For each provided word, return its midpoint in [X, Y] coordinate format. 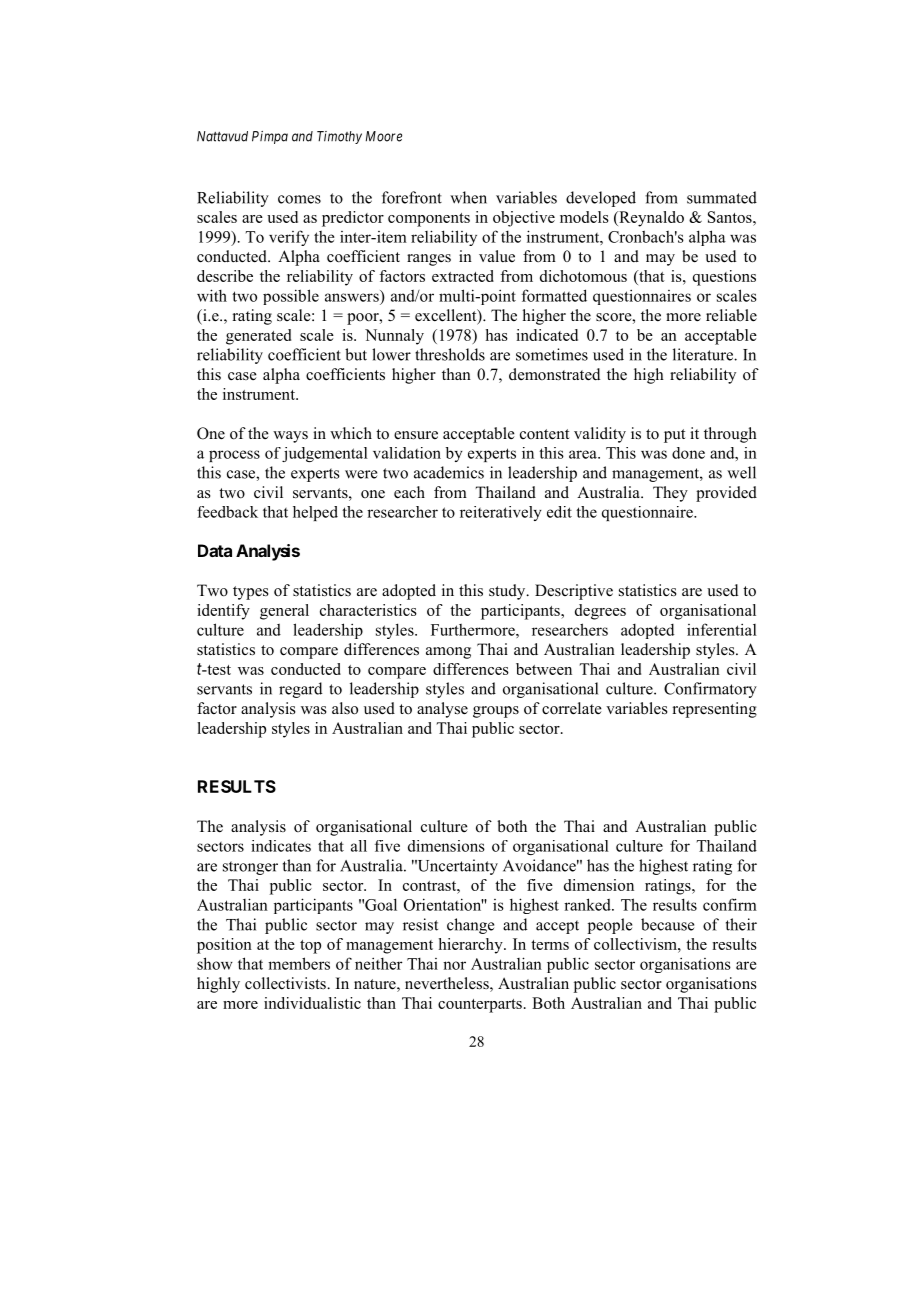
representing [715, 710]
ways [290, 437]
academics [449, 472]
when [468, 197]
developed [601, 199]
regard [301, 690]
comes [299, 199]
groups [496, 712]
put [674, 436]
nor [454, 965]
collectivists [286, 983]
